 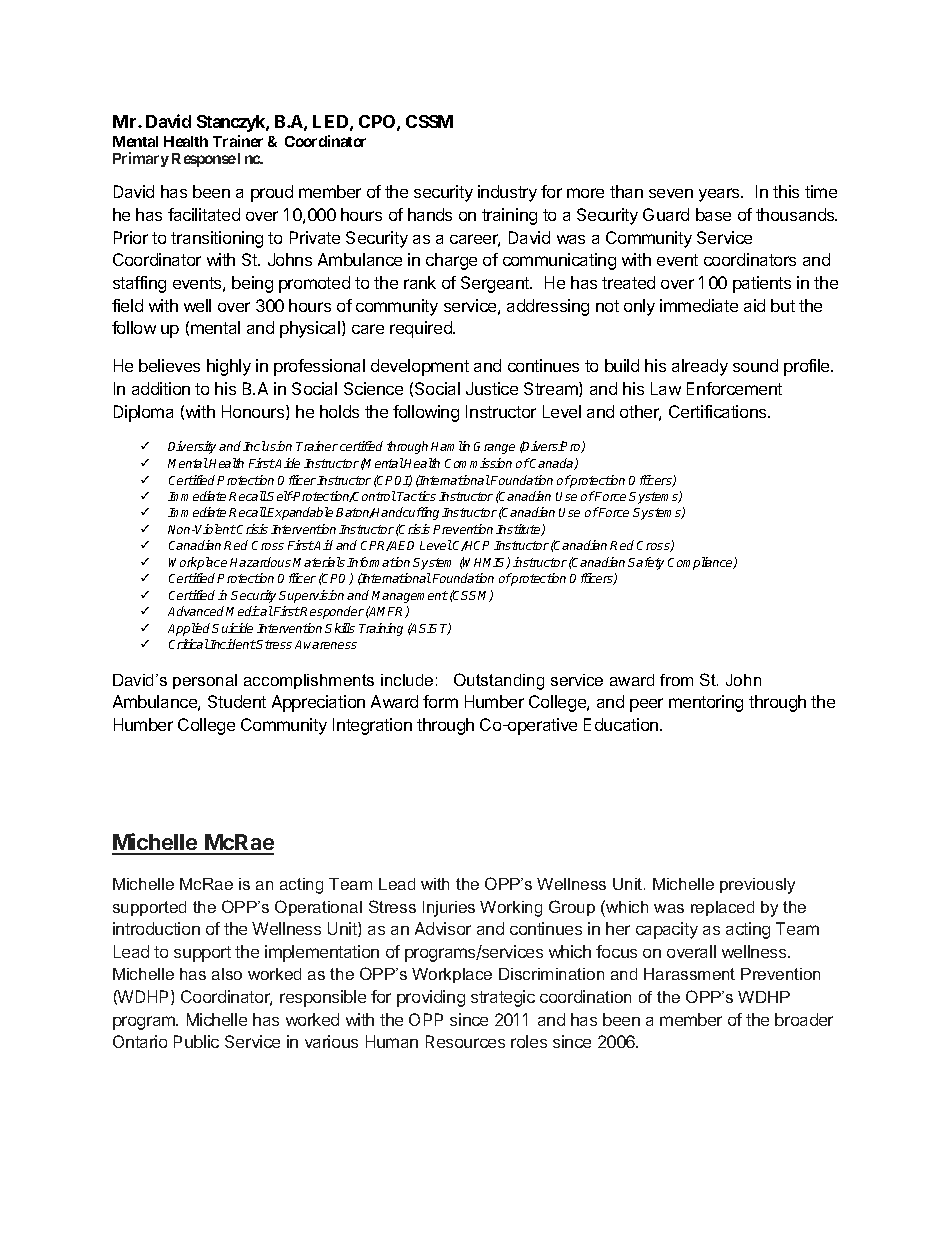 What do you see at coordinates (196, 1041) in the screenshot?
I see `Public` at bounding box center [196, 1041].
